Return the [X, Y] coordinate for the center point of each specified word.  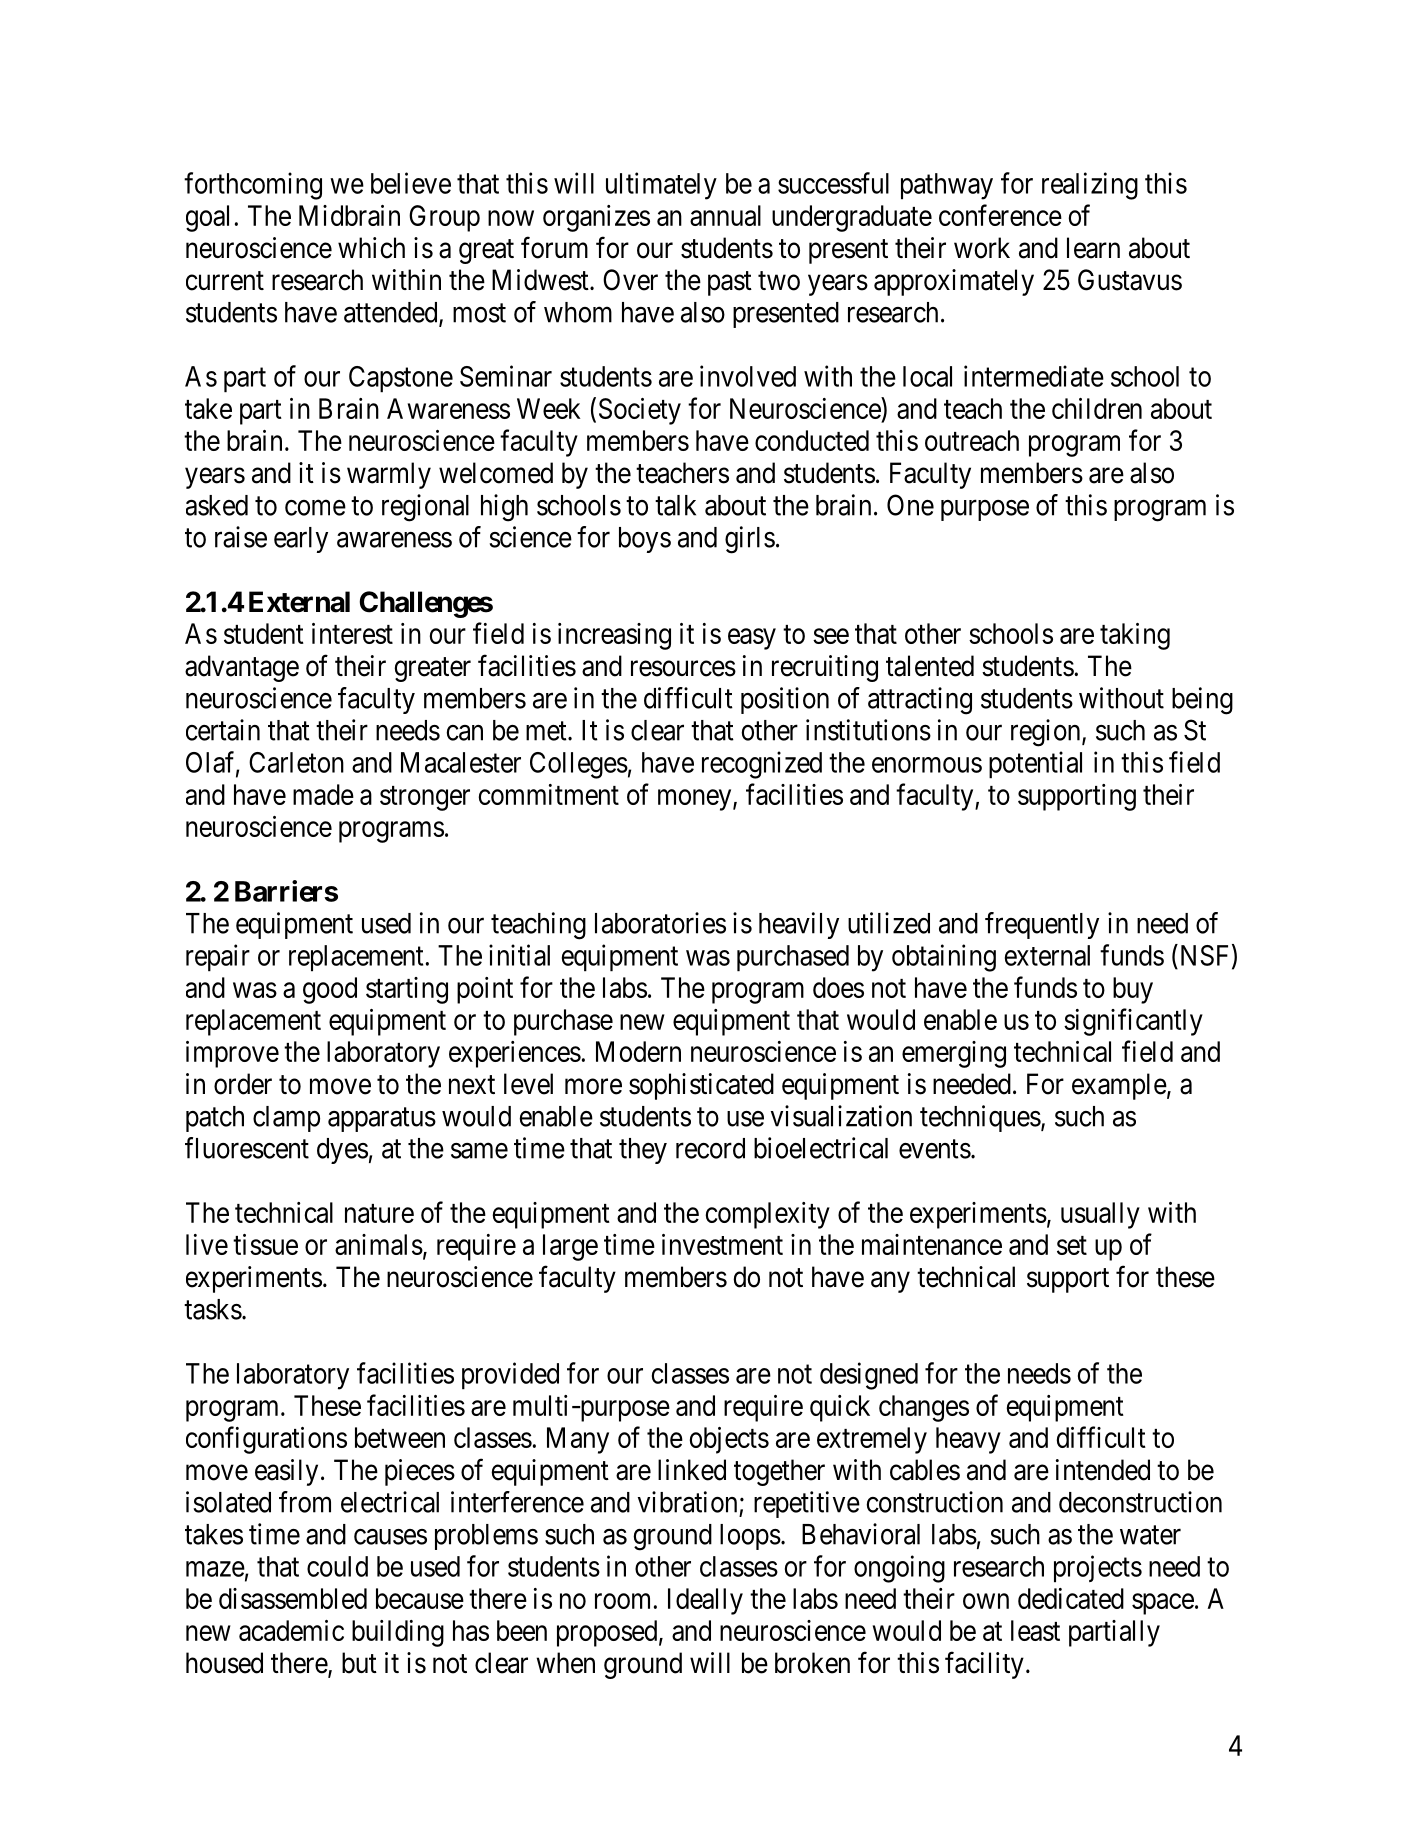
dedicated [1071, 1598]
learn [1093, 248]
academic [291, 1630]
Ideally [705, 1601]
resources [683, 669]
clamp [286, 1119]
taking [1135, 636]
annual [725, 215]
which [371, 248]
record [710, 1148]
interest [352, 633]
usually [1100, 1215]
